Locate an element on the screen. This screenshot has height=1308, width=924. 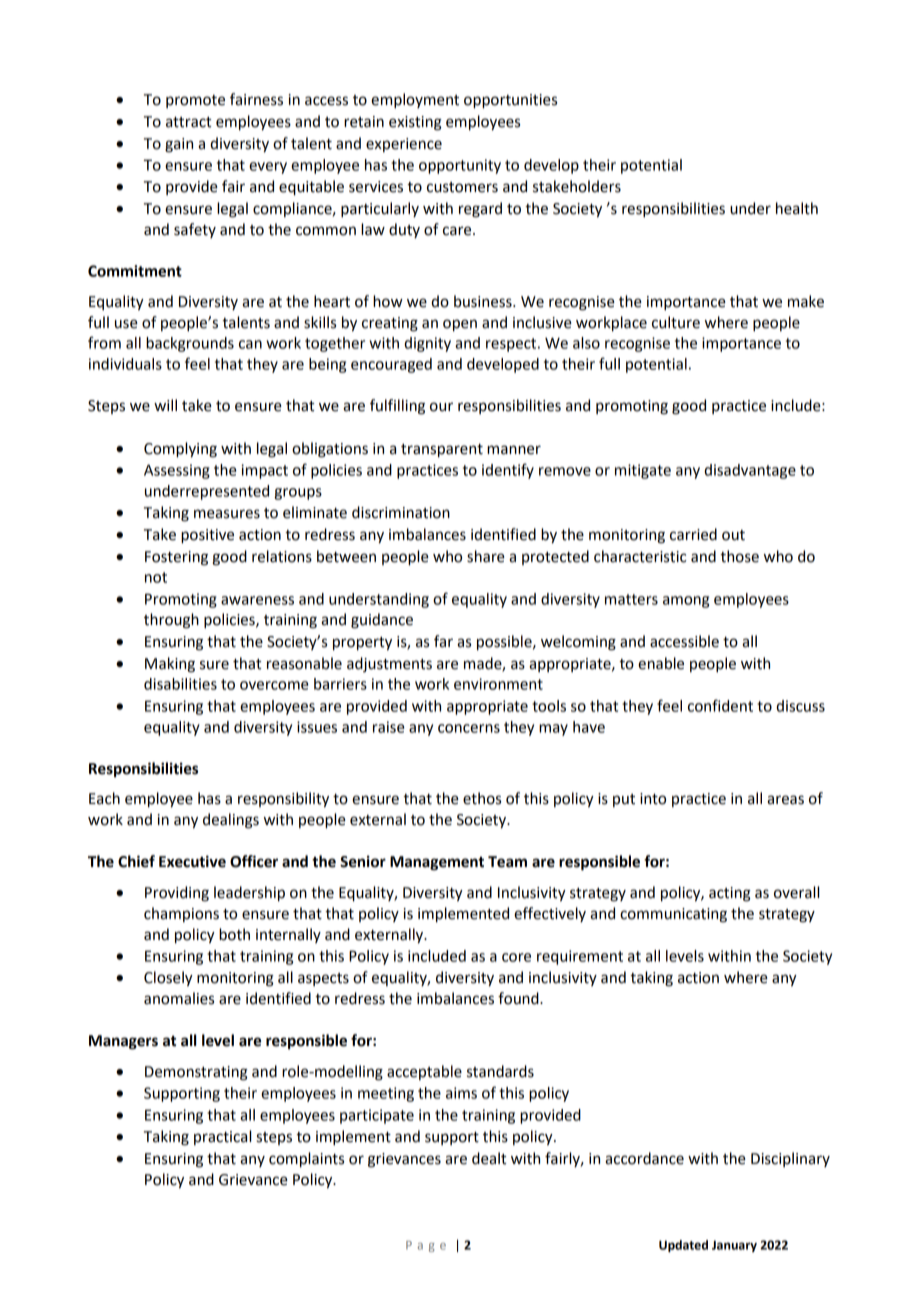
opportunity is located at coordinates (460, 166).
